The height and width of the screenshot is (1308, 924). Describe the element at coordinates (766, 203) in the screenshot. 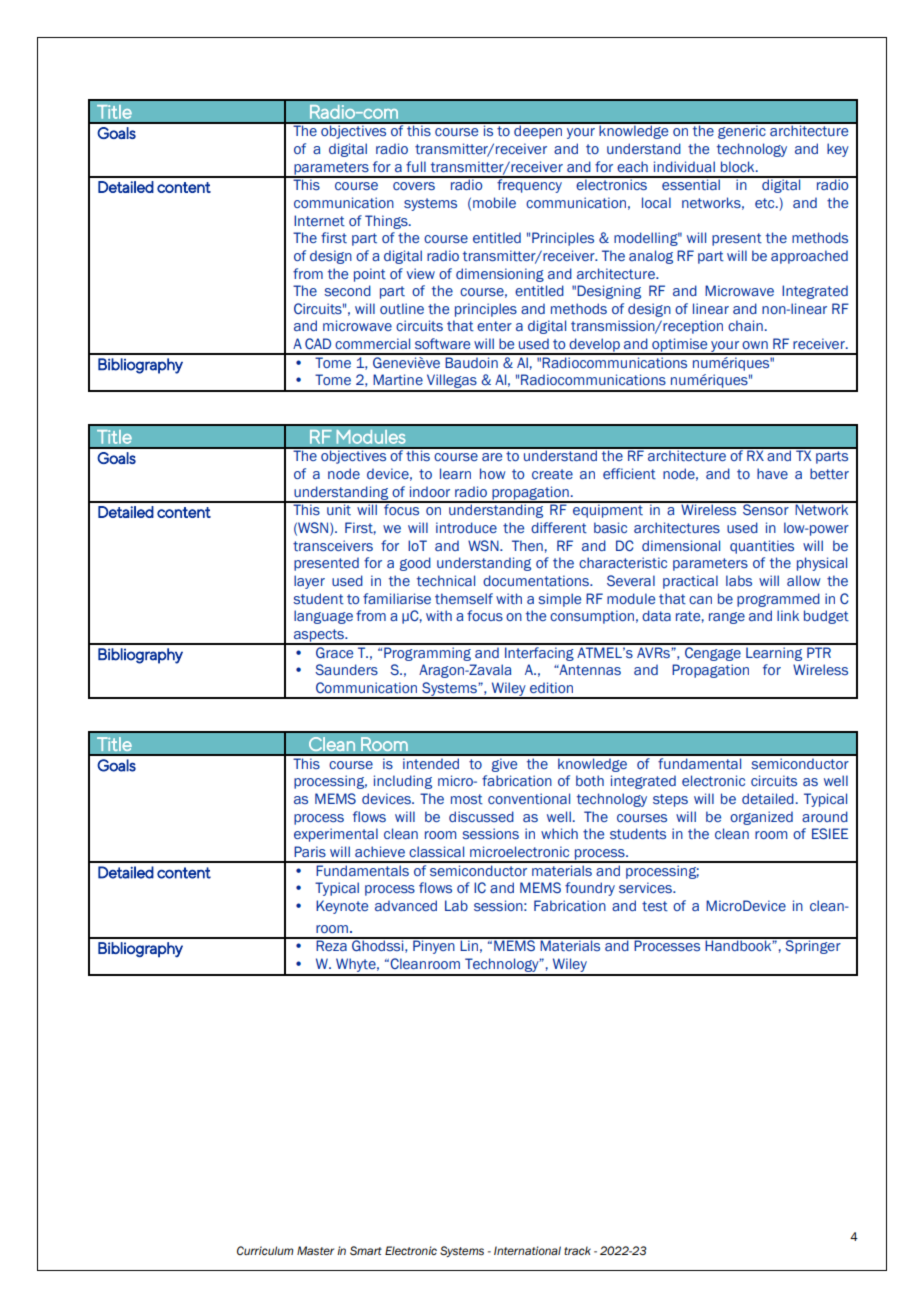

I see `etc` at that location.
